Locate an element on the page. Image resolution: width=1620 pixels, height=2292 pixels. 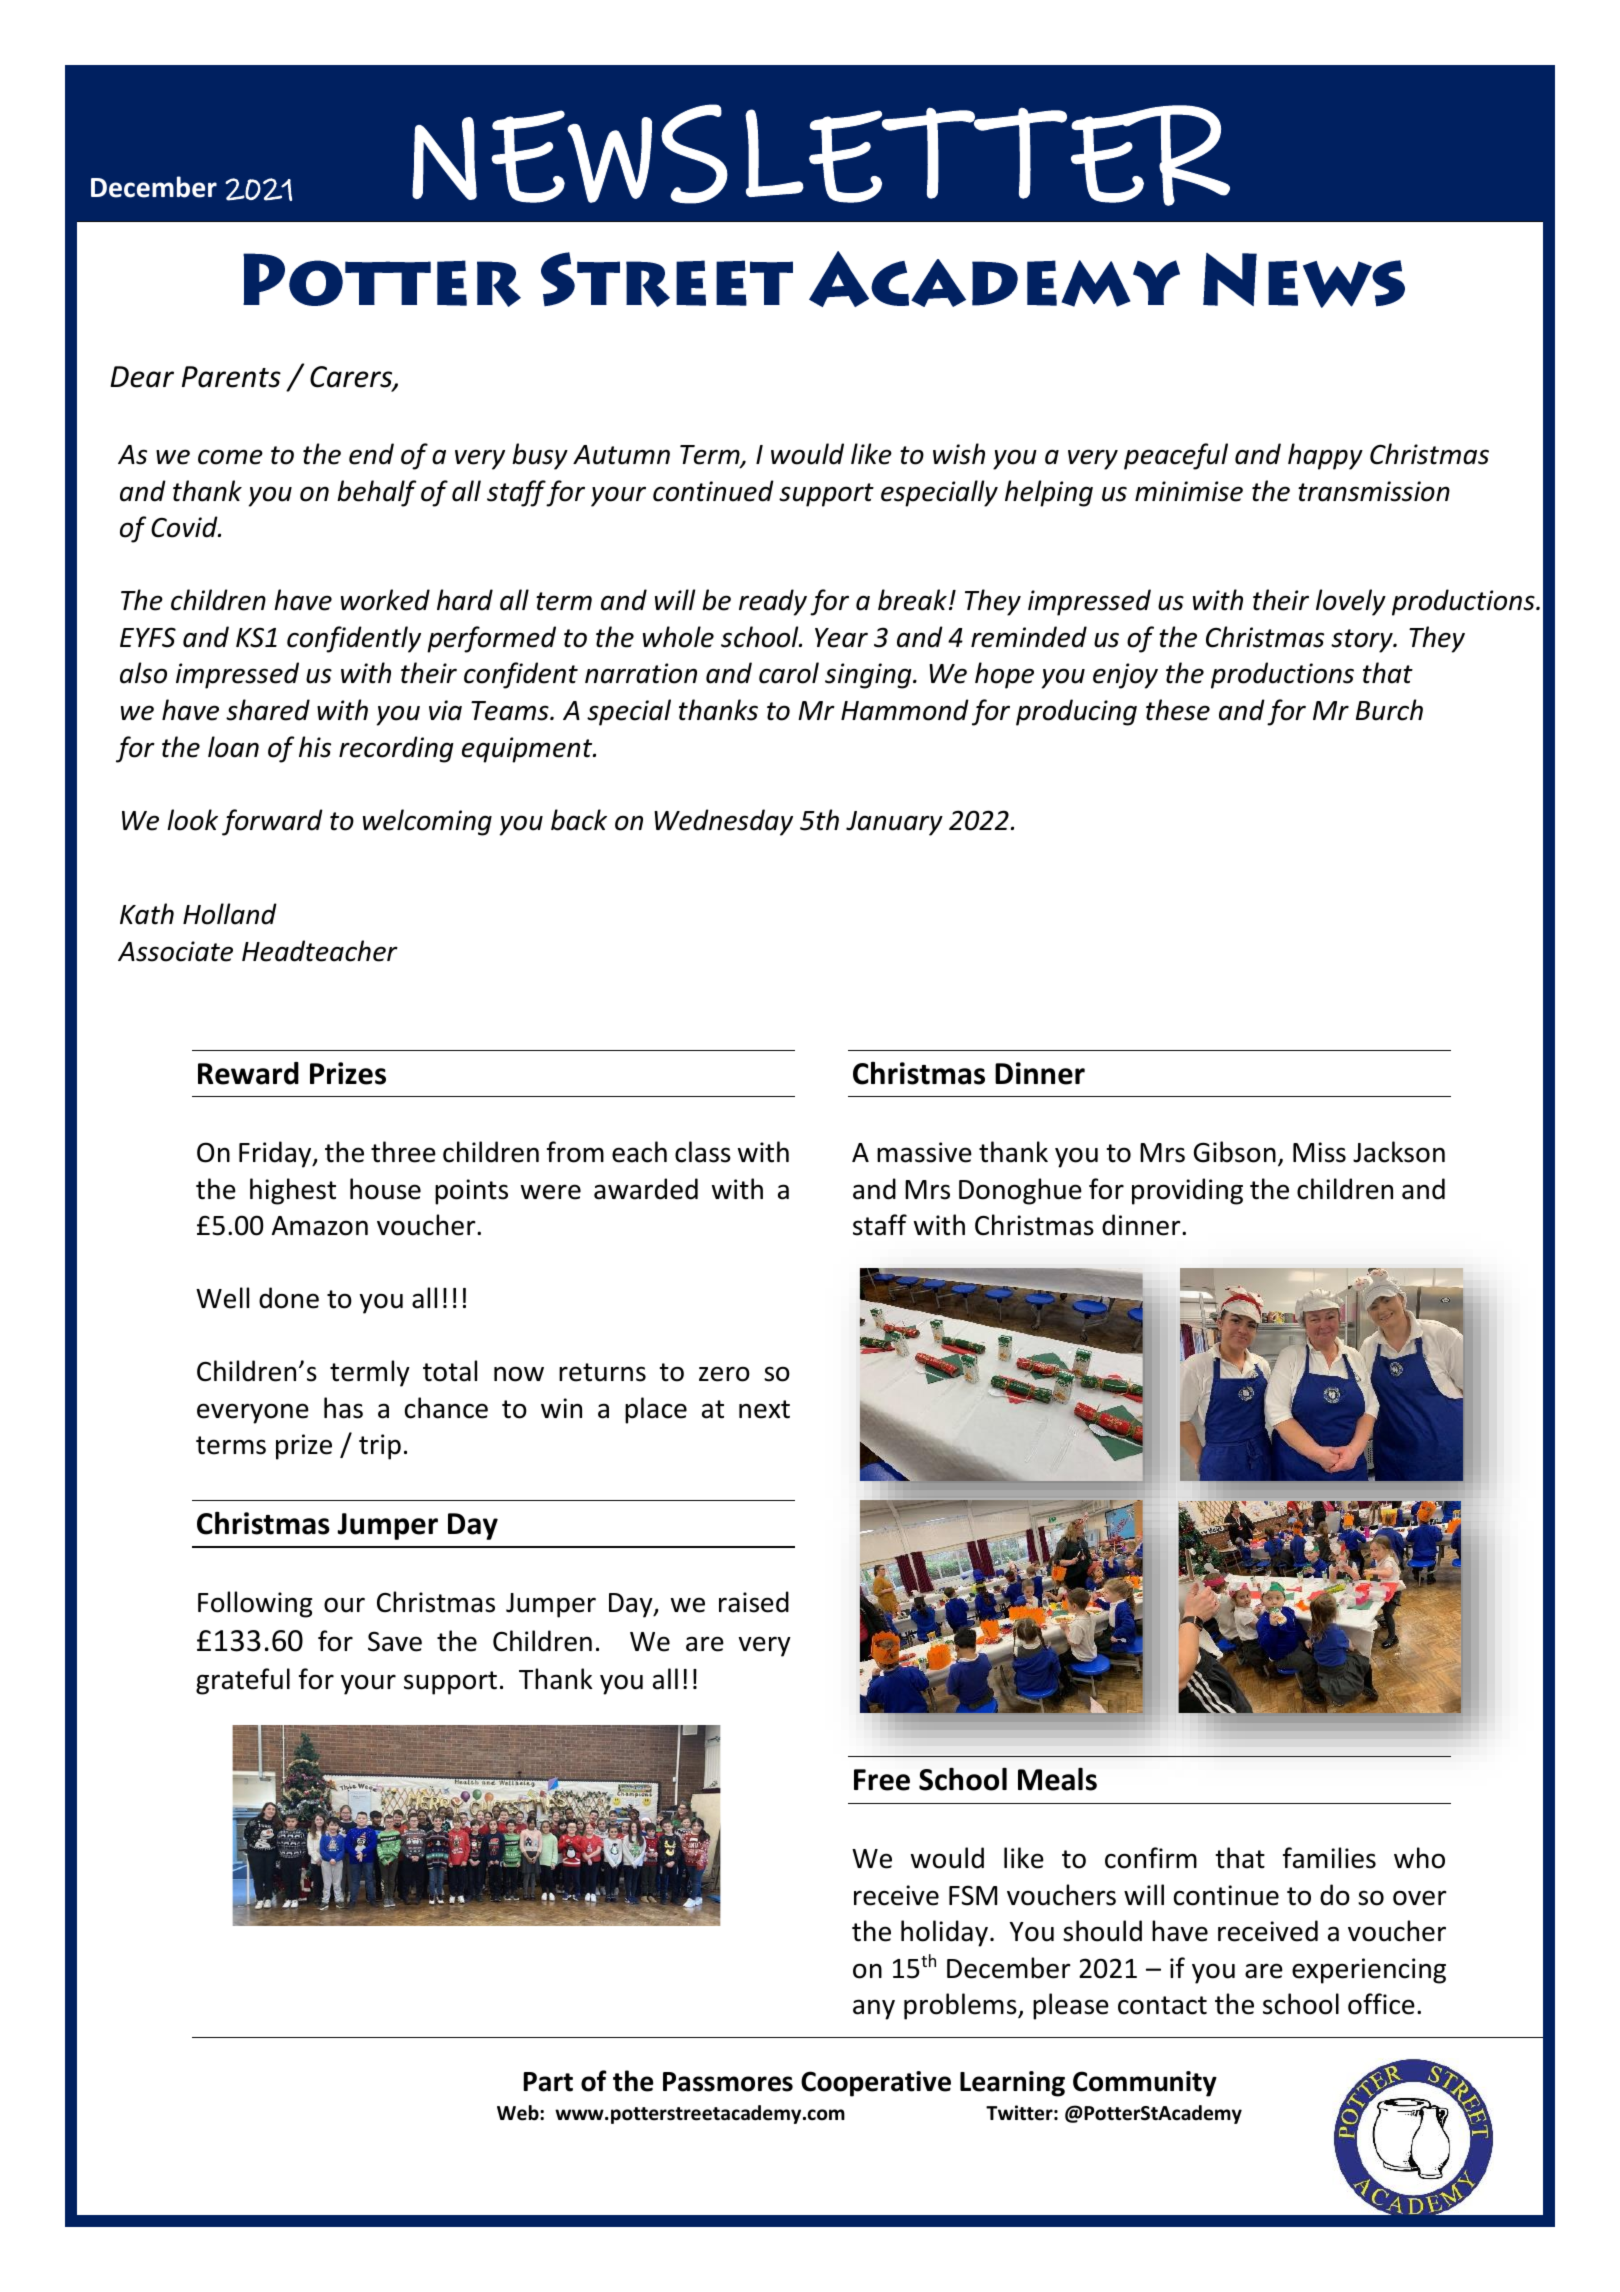
NEWSLETTER is located at coordinates (821, 155).
